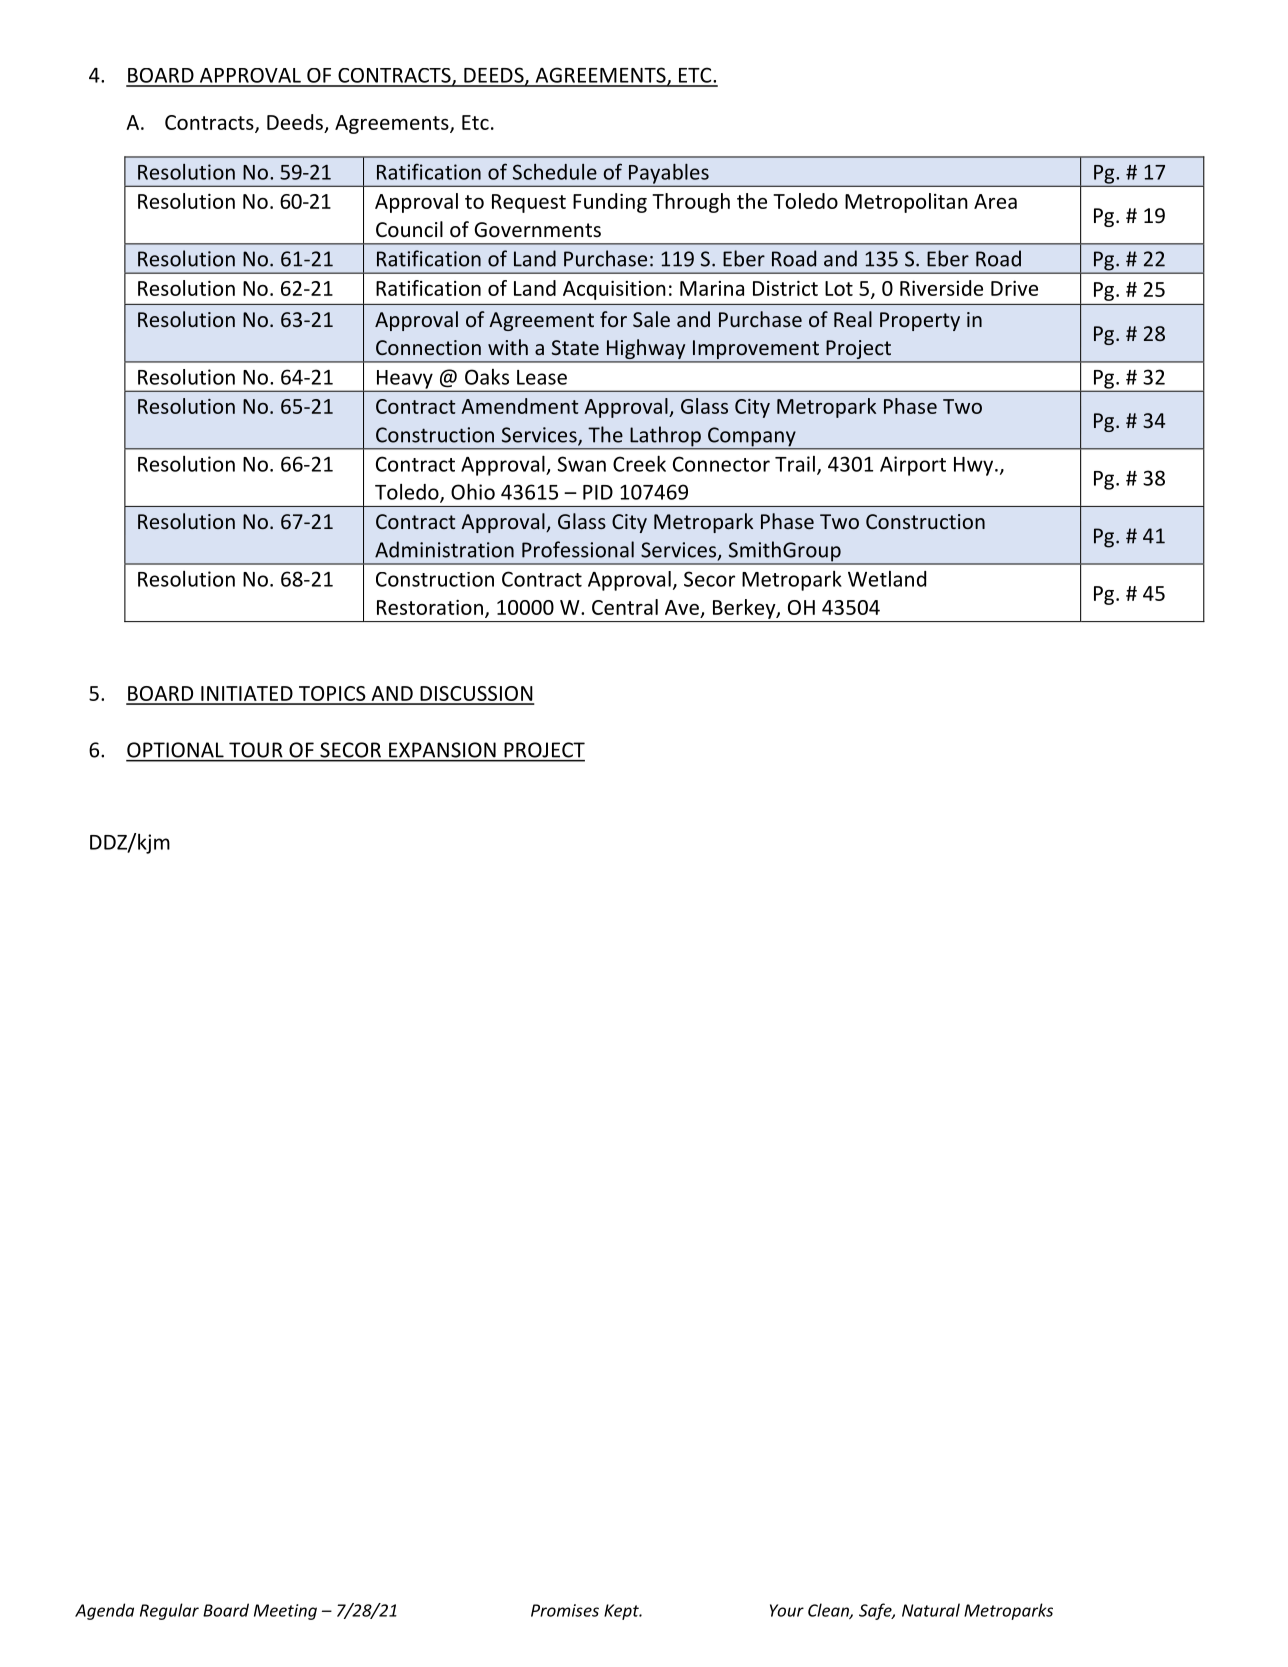 This screenshot has width=1288, height=1667. What do you see at coordinates (409, 229) in the screenshot?
I see `Council` at bounding box center [409, 229].
